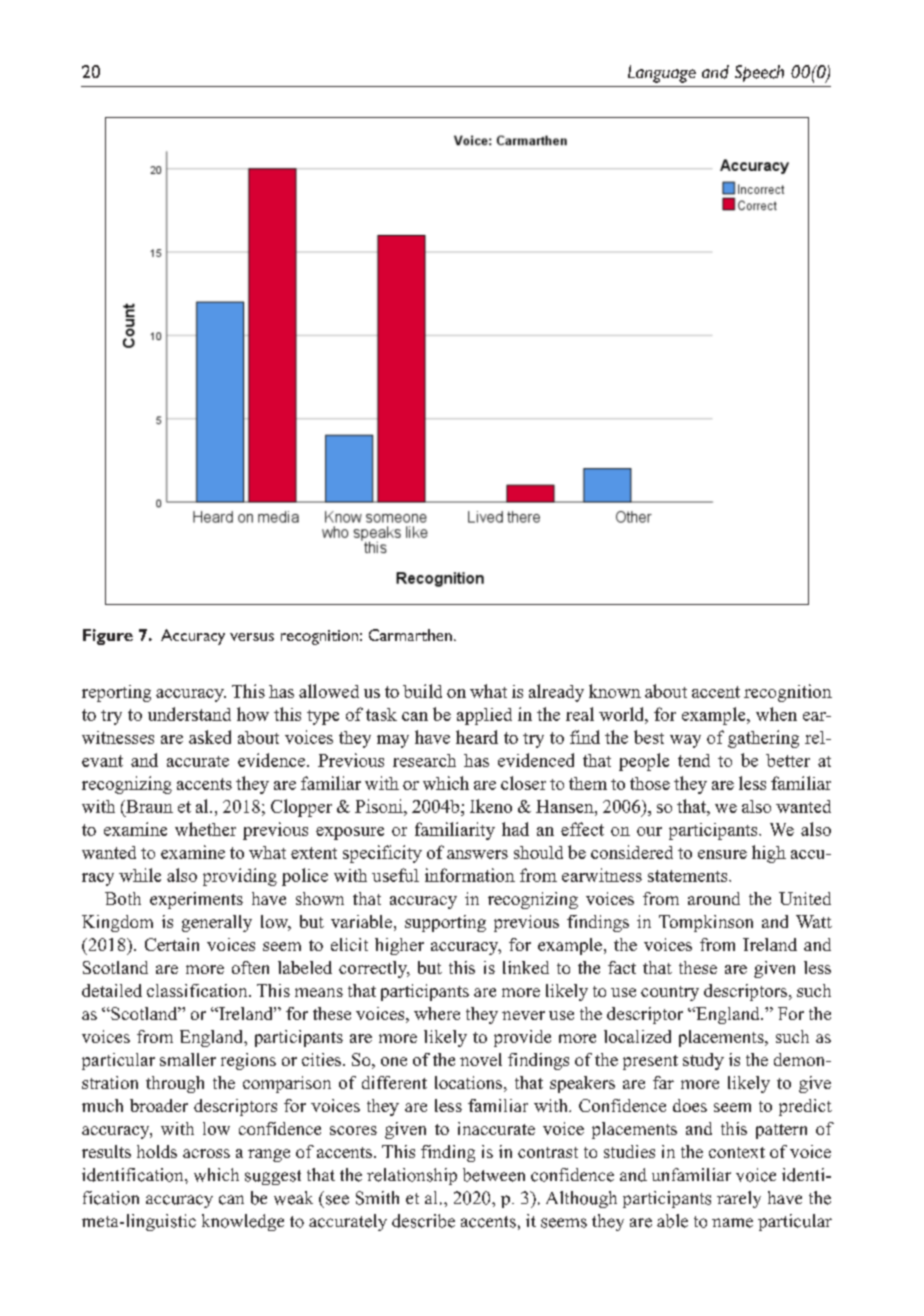  What do you see at coordinates (662, 74) in the screenshot?
I see `Language` at bounding box center [662, 74].
